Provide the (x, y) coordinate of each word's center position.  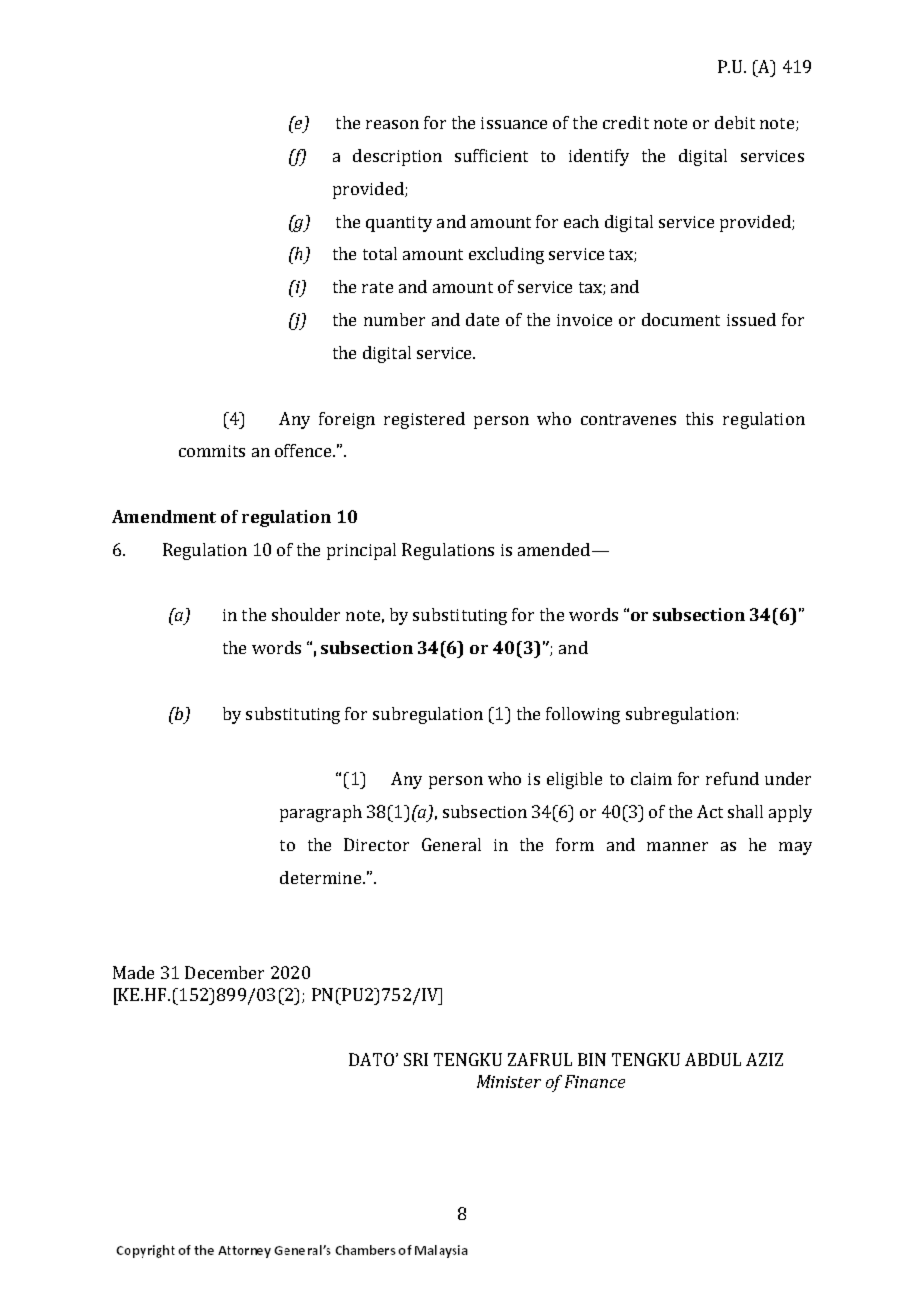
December (224, 972)
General (451, 844)
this (699, 418)
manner (677, 846)
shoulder (306, 614)
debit (735, 122)
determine (322, 877)
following (583, 715)
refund (732, 778)
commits (212, 451)
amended (554, 549)
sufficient (491, 155)
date (482, 319)
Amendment (164, 516)
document (681, 319)
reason (392, 124)
